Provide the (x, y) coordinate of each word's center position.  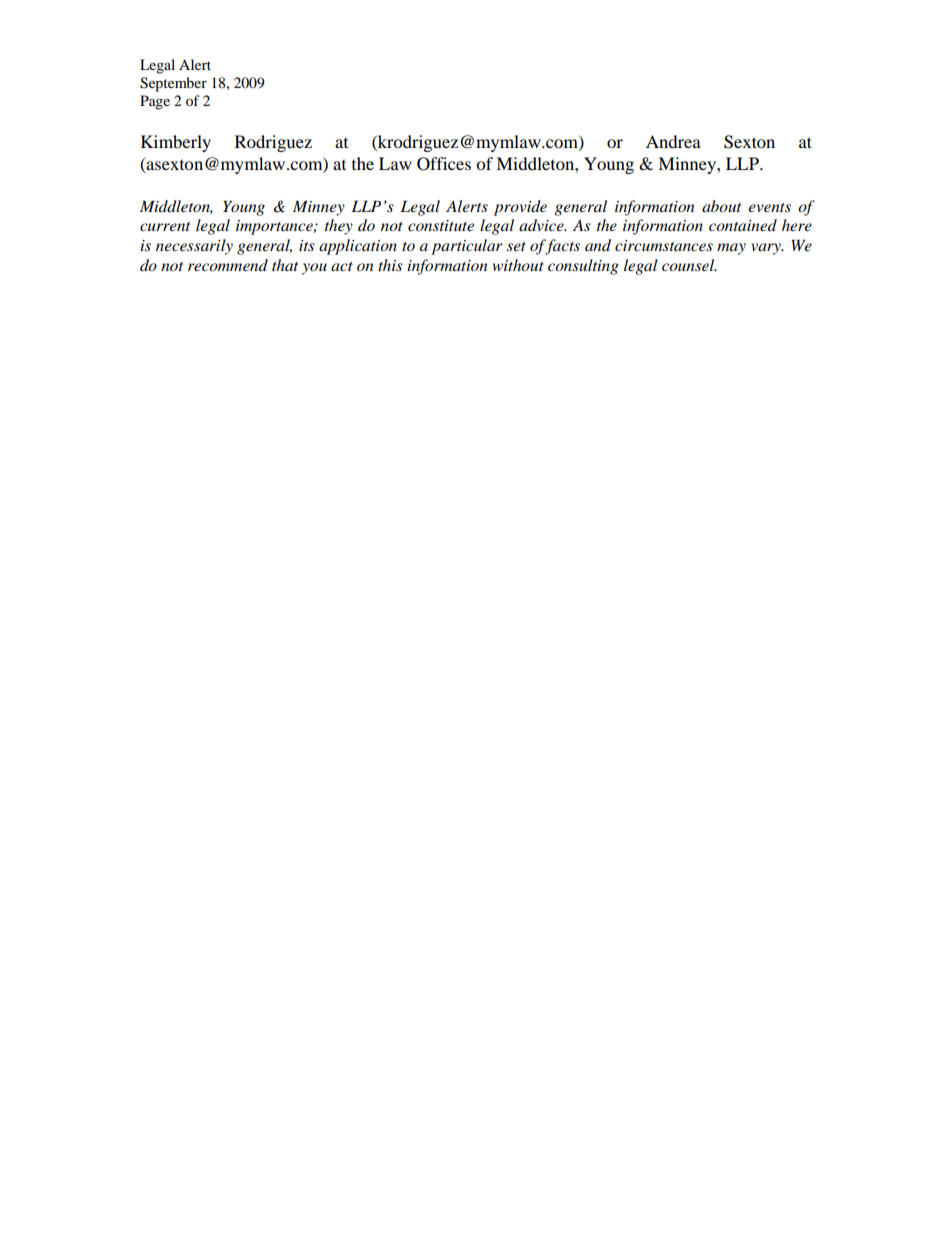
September (173, 84)
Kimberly (176, 143)
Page (155, 102)
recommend (228, 265)
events (769, 207)
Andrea (673, 141)
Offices (444, 164)
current (165, 226)
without (518, 265)
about (721, 206)
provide (520, 208)
